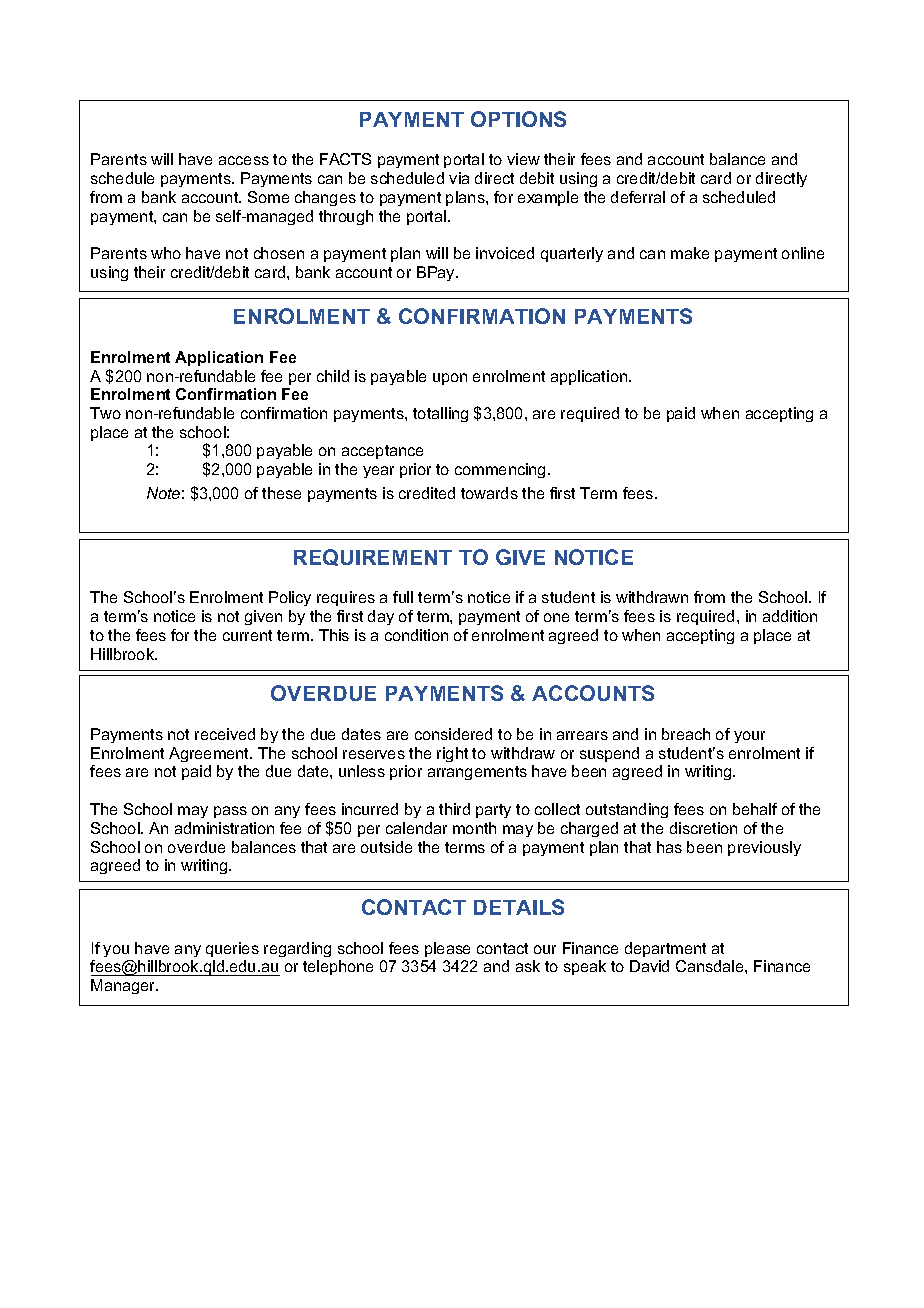 The width and height of the screenshot is (924, 1308). I want to click on breach, so click(686, 734).
